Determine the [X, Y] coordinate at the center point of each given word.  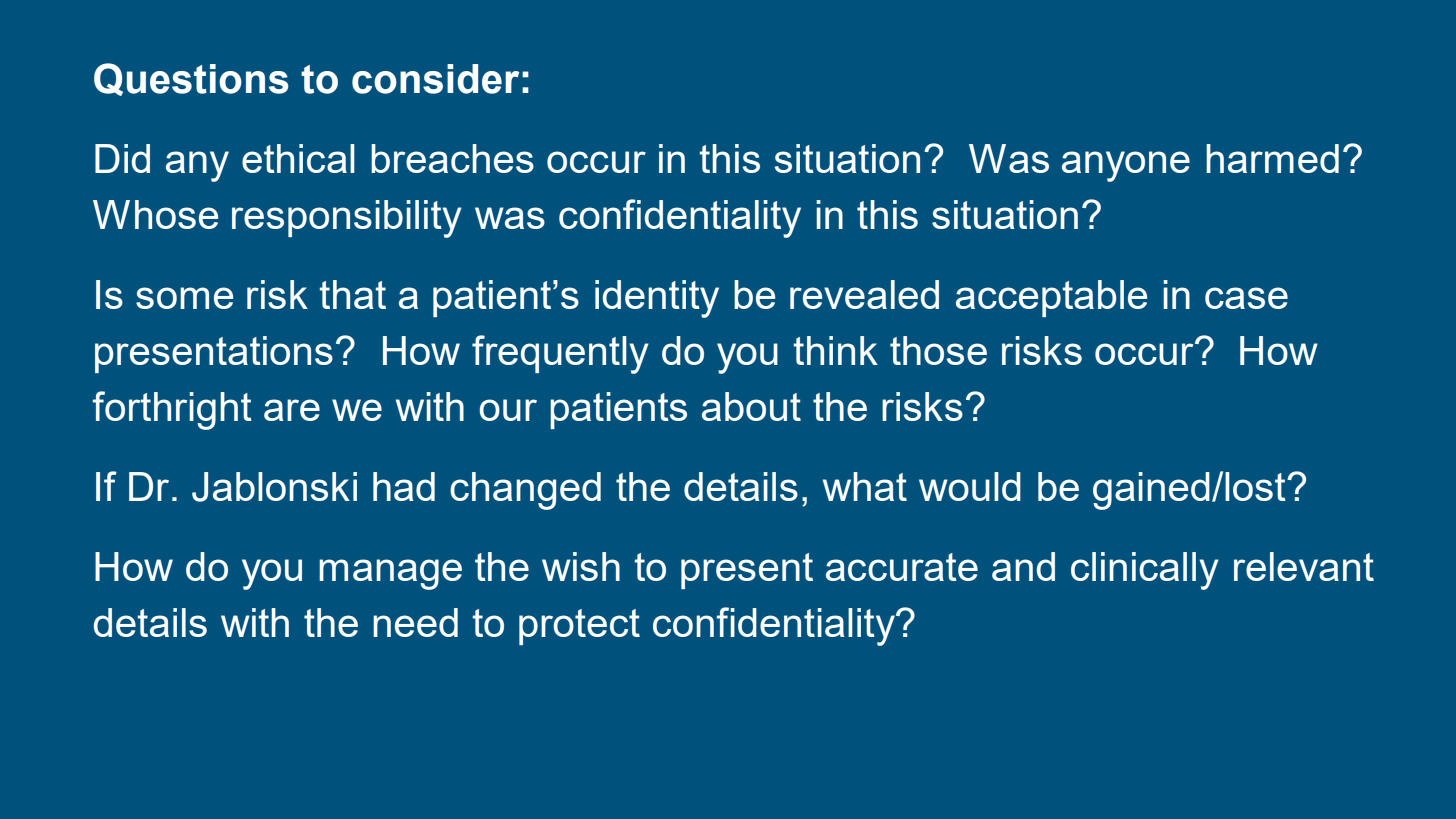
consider [435, 79]
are [292, 410]
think [835, 350]
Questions [191, 79]
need [415, 622]
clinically [1145, 571]
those [938, 350]
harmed [1272, 158]
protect [579, 627]
